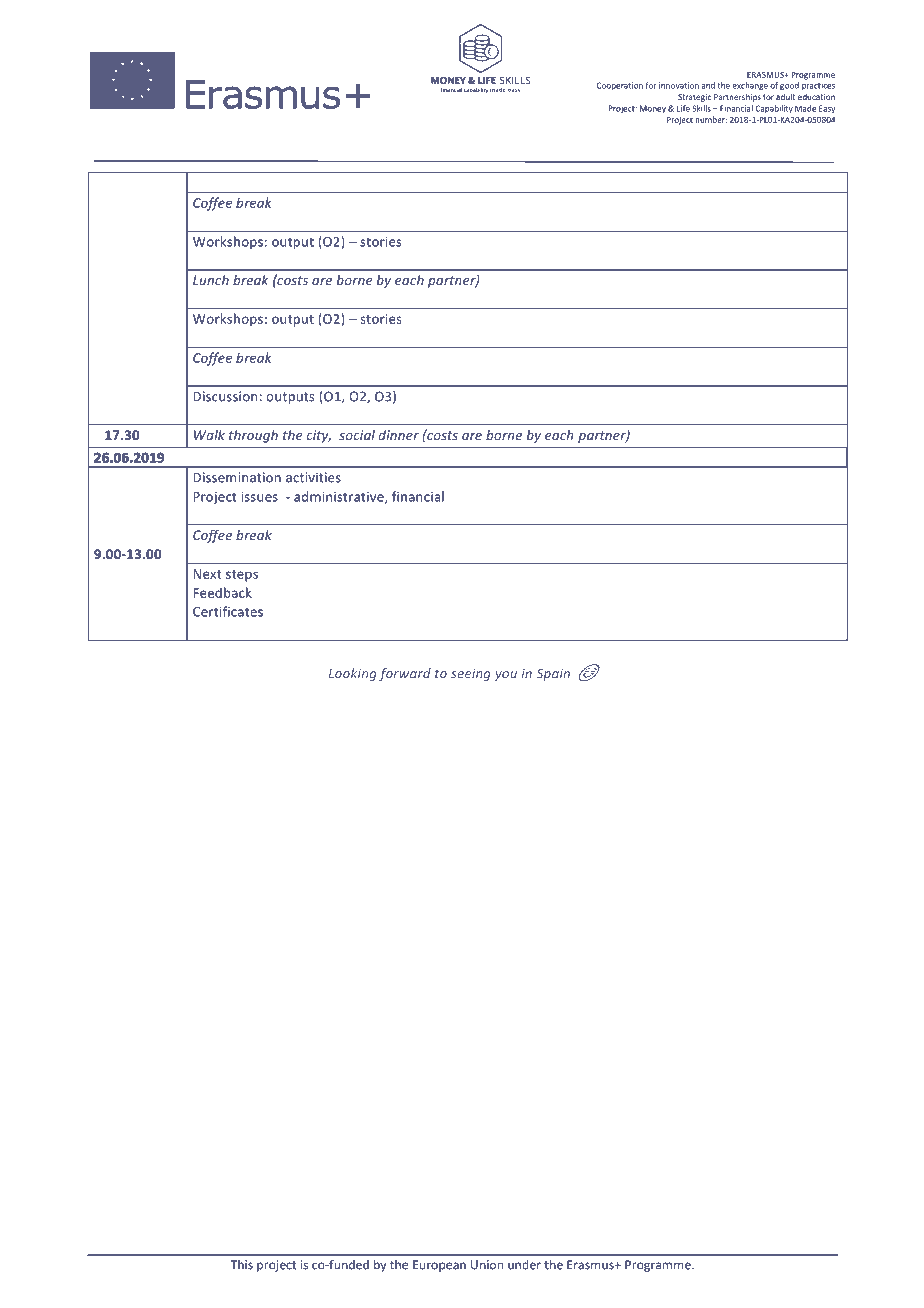  Describe the element at coordinates (524, 1265) in the image. I see `under` at that location.
